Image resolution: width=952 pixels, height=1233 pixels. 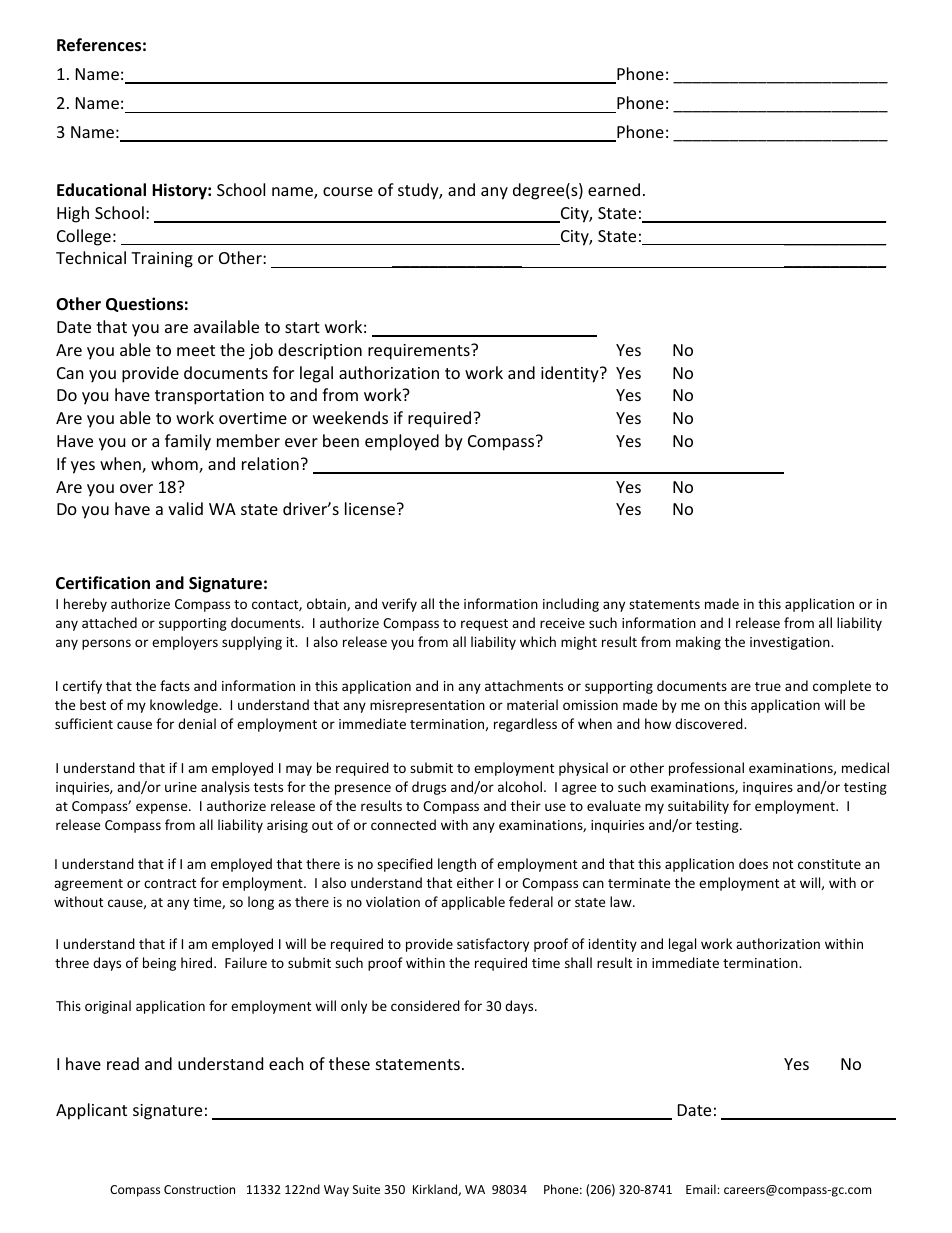 What do you see at coordinates (371, 508) in the screenshot?
I see `license` at bounding box center [371, 508].
